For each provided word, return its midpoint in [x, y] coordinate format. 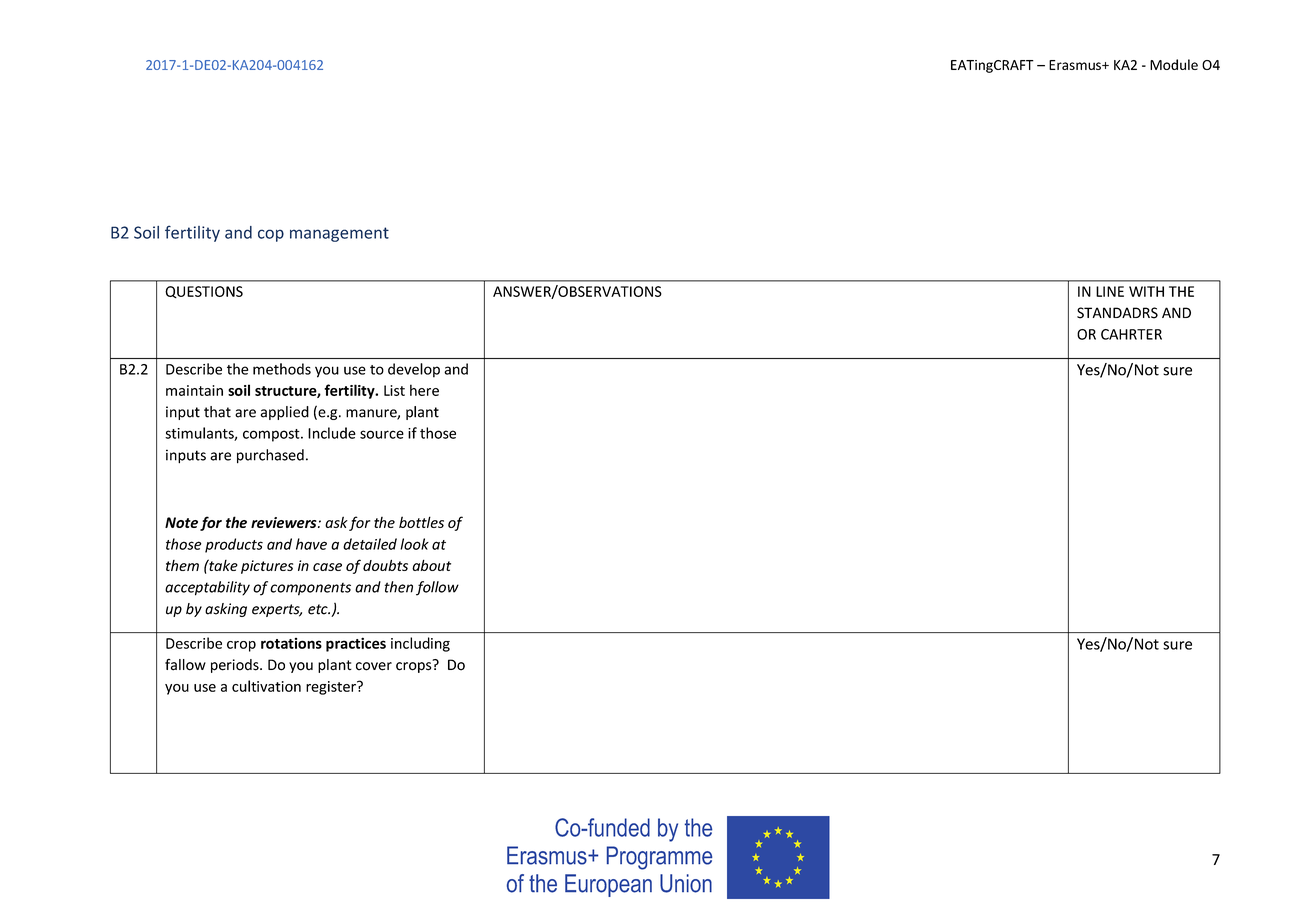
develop [414, 370]
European [608, 885]
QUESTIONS [204, 292]
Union [686, 883]
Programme [659, 858]
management [339, 234]
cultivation [266, 686]
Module [1174, 64]
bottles [421, 522]
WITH [1146, 291]
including [420, 644]
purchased [270, 456]
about [431, 565]
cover [374, 666]
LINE [1110, 291]
